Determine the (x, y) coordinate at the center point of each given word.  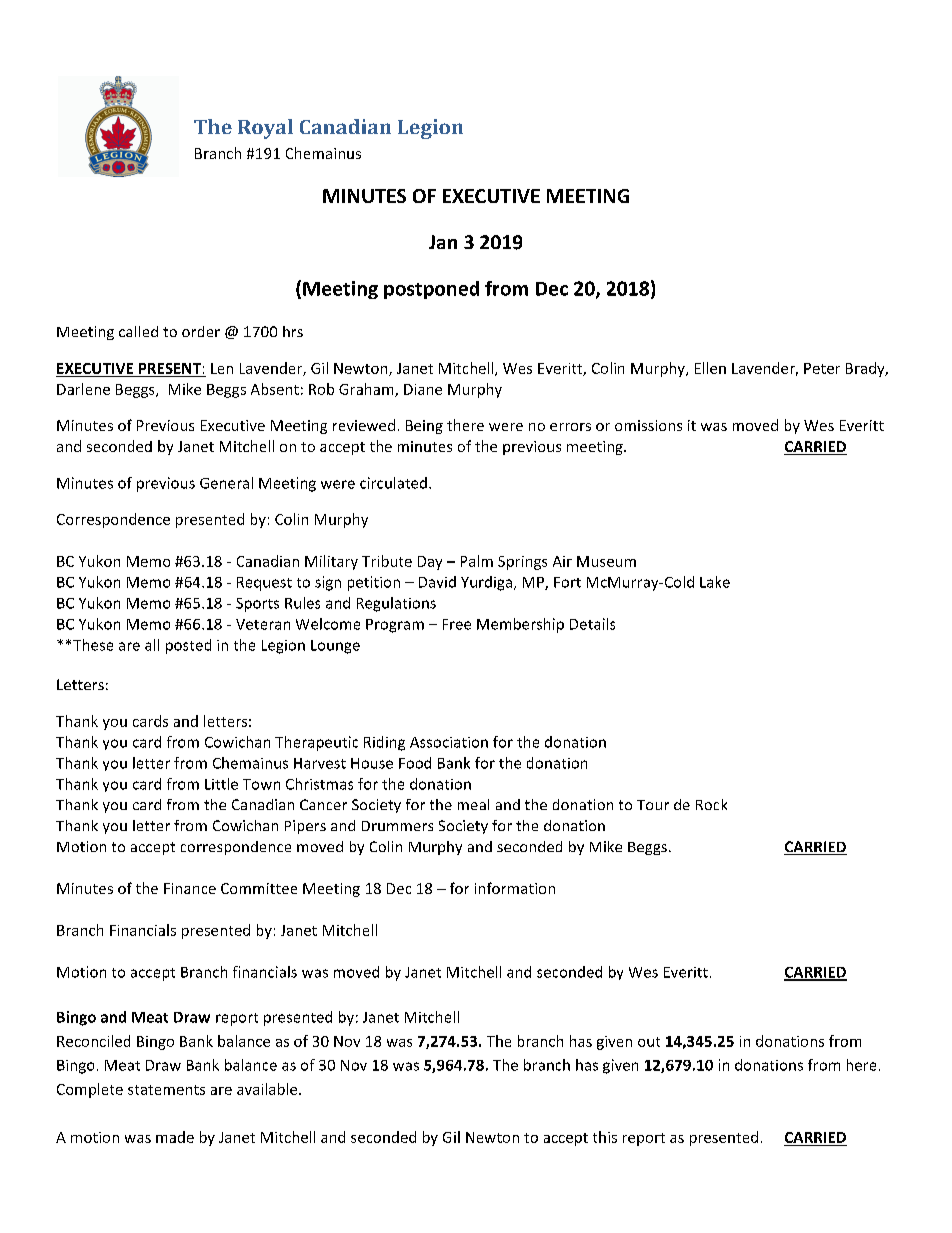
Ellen (710, 368)
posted (188, 646)
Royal (265, 129)
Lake (715, 582)
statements (166, 1090)
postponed (431, 290)
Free (457, 624)
